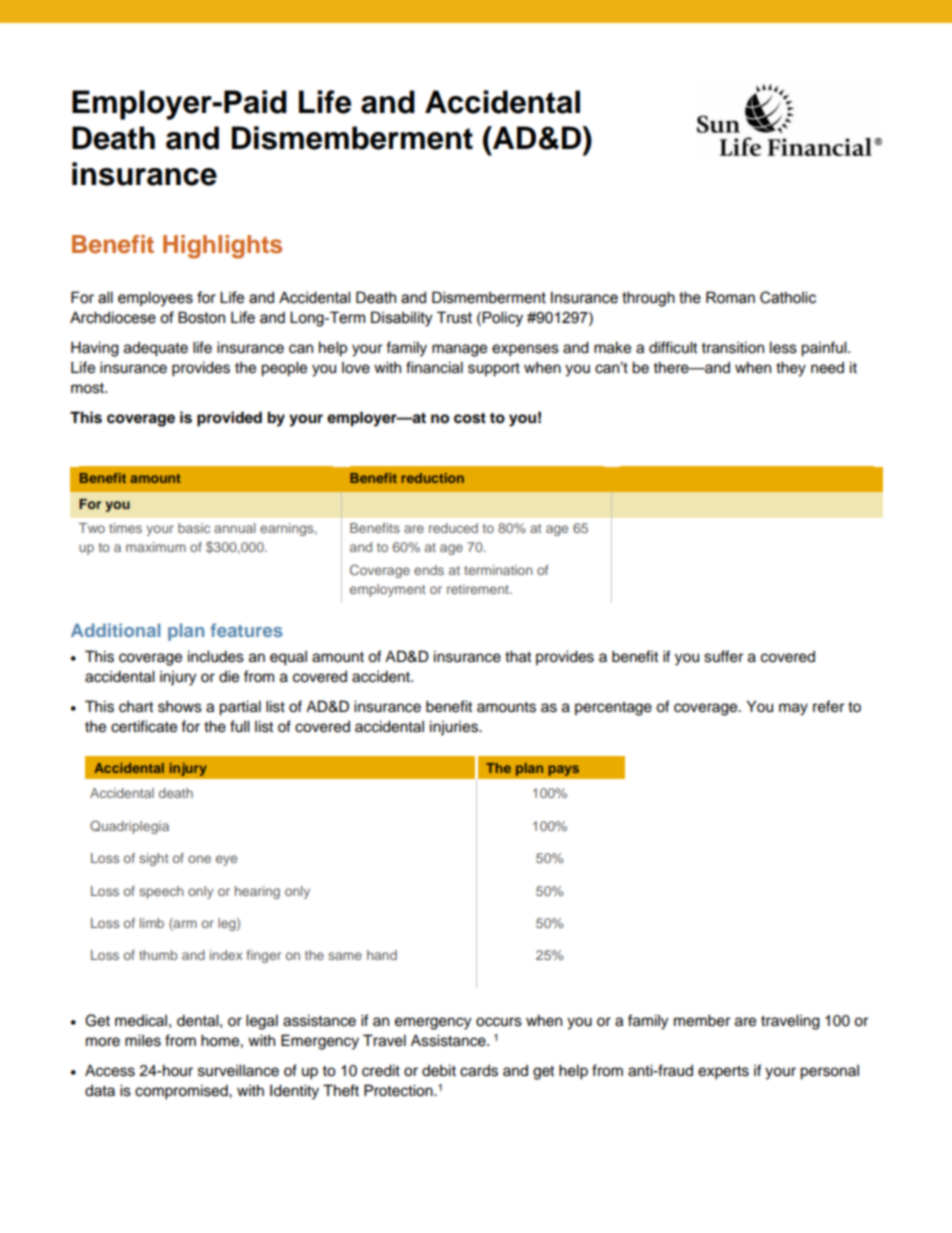 The height and width of the image is (1233, 952). I want to click on certificate, so click(144, 726).
